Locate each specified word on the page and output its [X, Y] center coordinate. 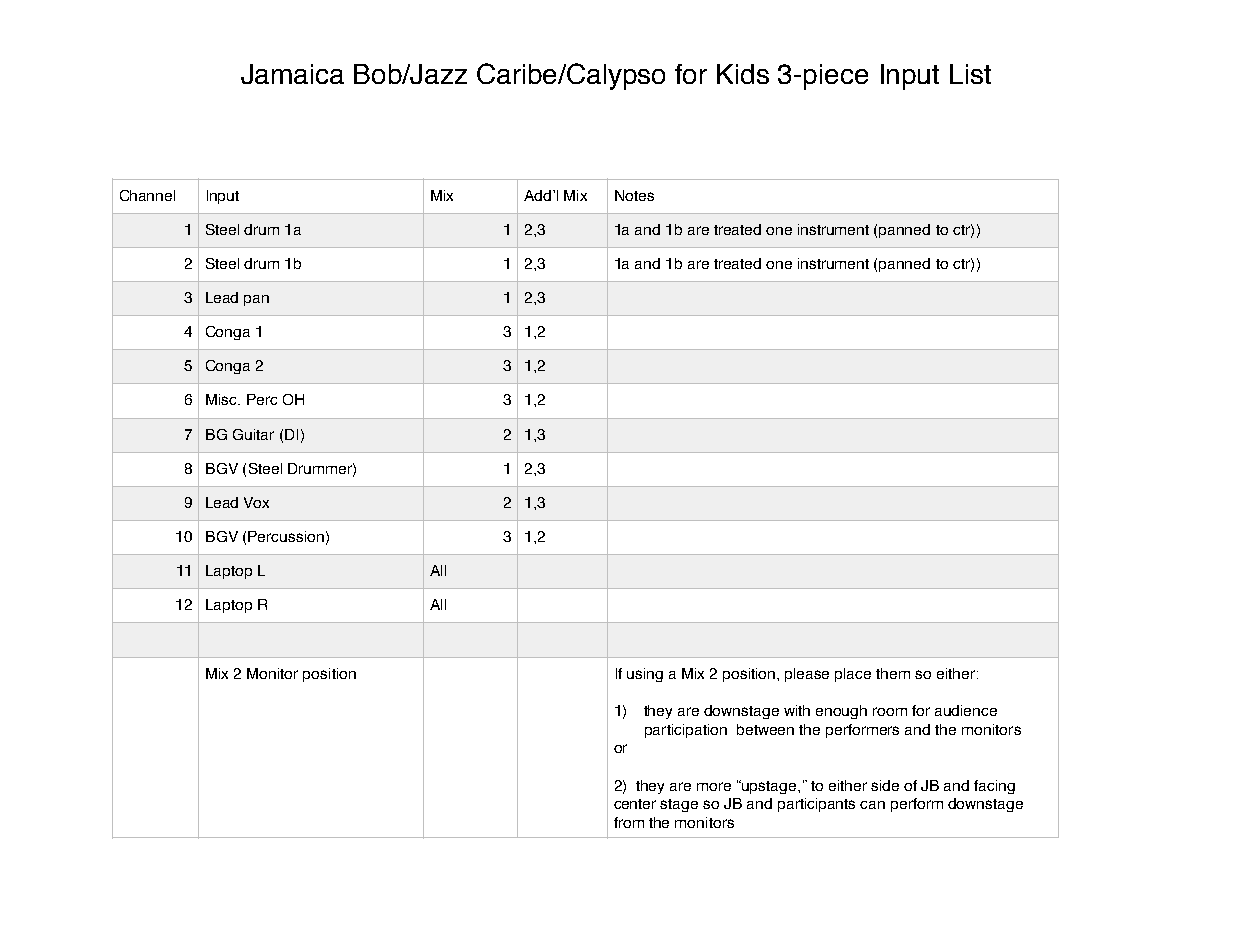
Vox [256, 502]
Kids [743, 74]
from [629, 822]
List [970, 74]
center [635, 804]
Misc [222, 399]
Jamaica [292, 74]
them [893, 673]
